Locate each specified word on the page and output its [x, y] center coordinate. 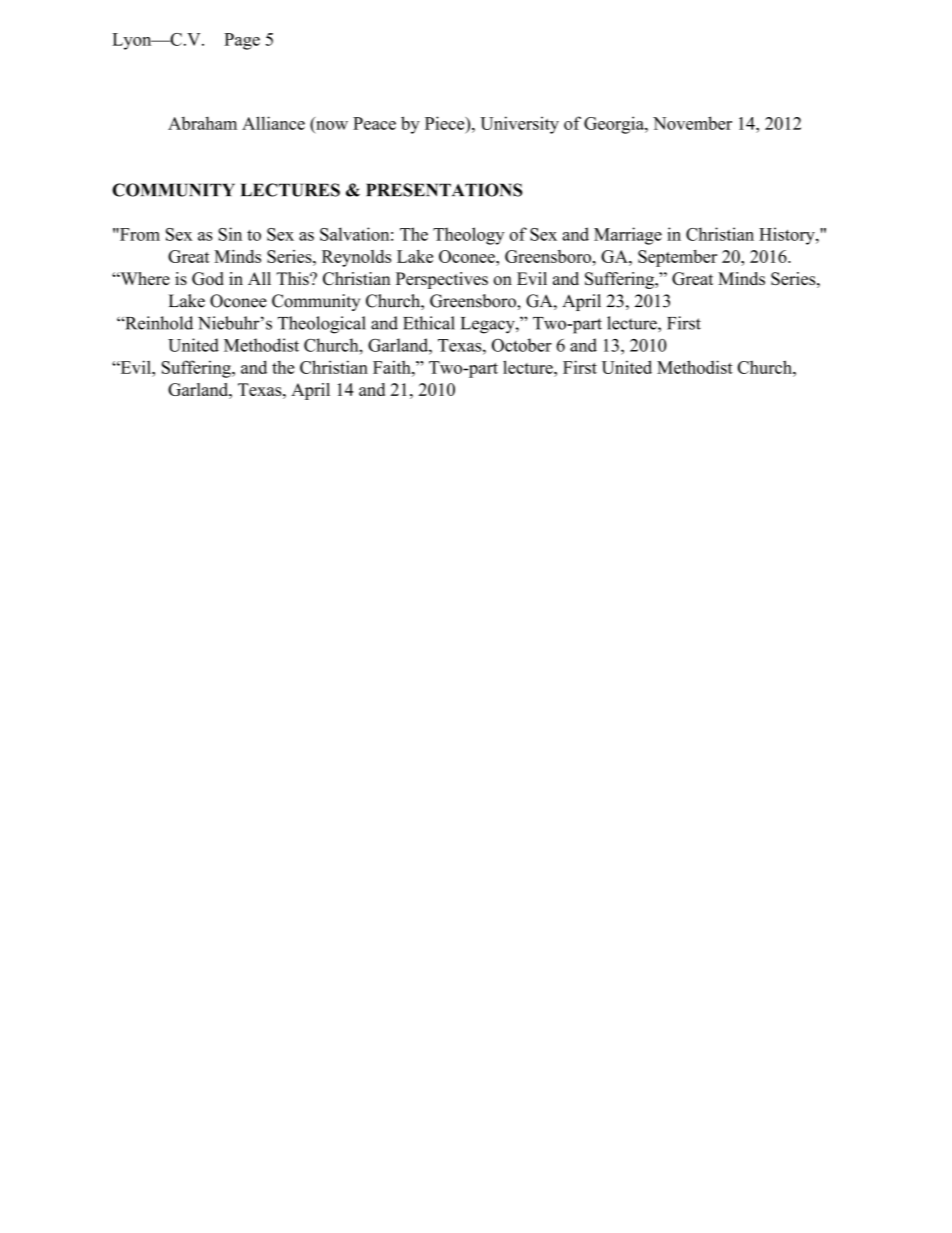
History [788, 236]
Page [242, 41]
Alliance [273, 123]
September [677, 258]
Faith [393, 367]
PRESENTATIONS [444, 190]
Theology [468, 236]
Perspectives [442, 280]
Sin [230, 234]
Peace [374, 123]
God [208, 278]
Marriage [628, 236]
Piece [446, 123]
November [692, 123]
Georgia [615, 125]
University [519, 125]
